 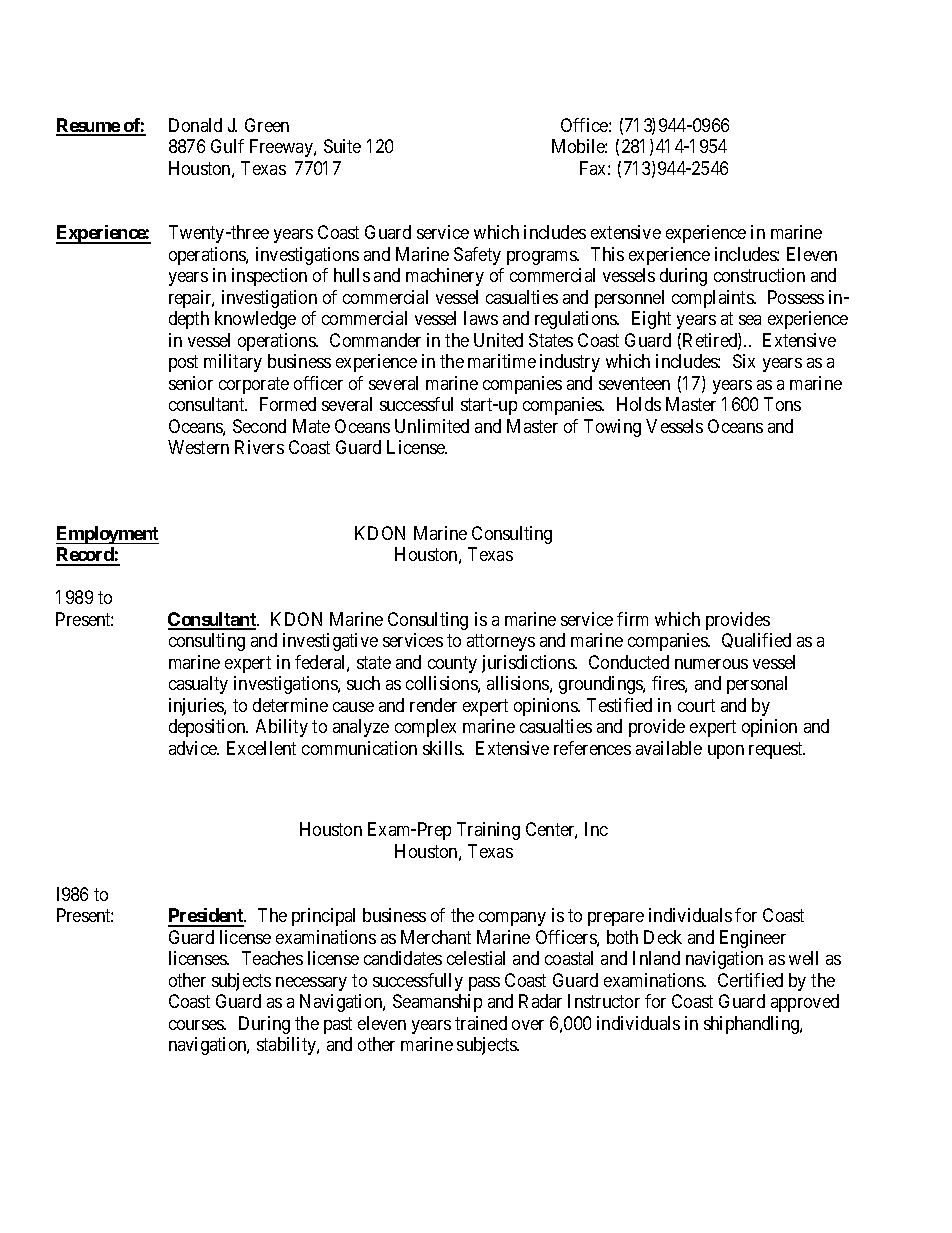 What do you see at coordinates (502, 361) in the image?
I see `maritime` at bounding box center [502, 361].
